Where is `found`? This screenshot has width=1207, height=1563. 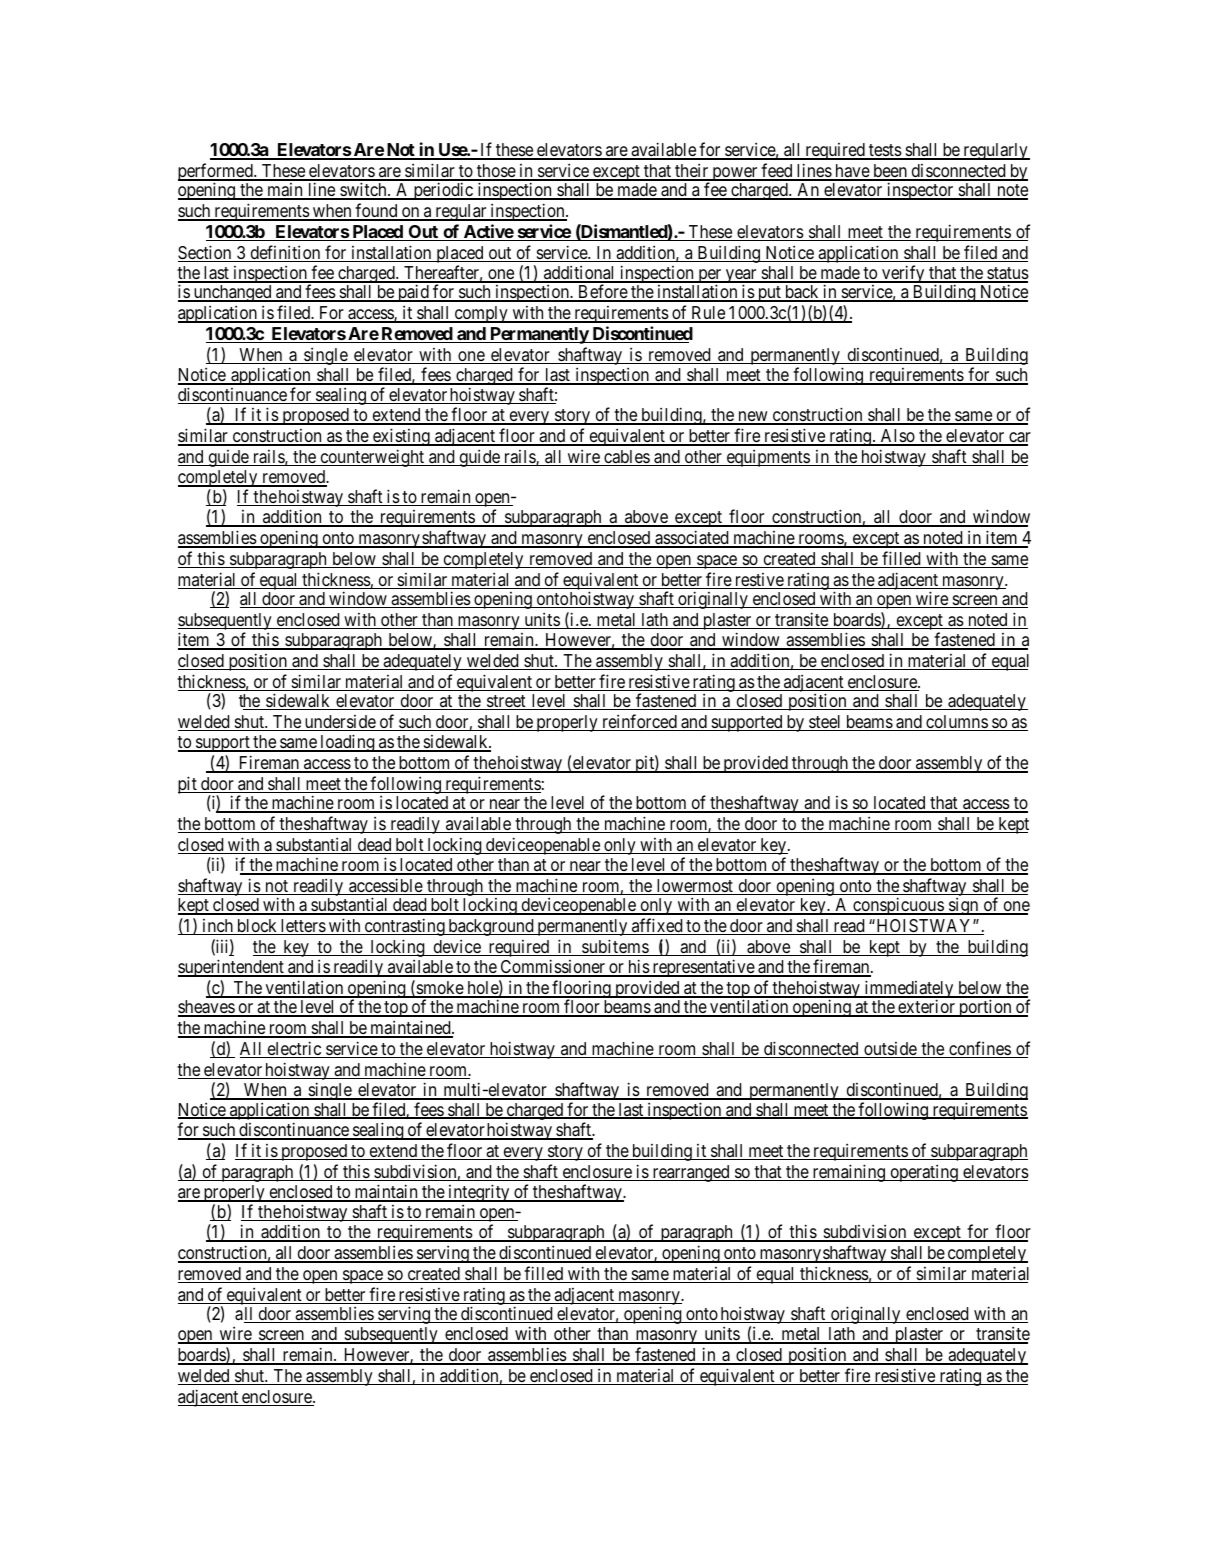 found is located at coordinates (376, 211).
